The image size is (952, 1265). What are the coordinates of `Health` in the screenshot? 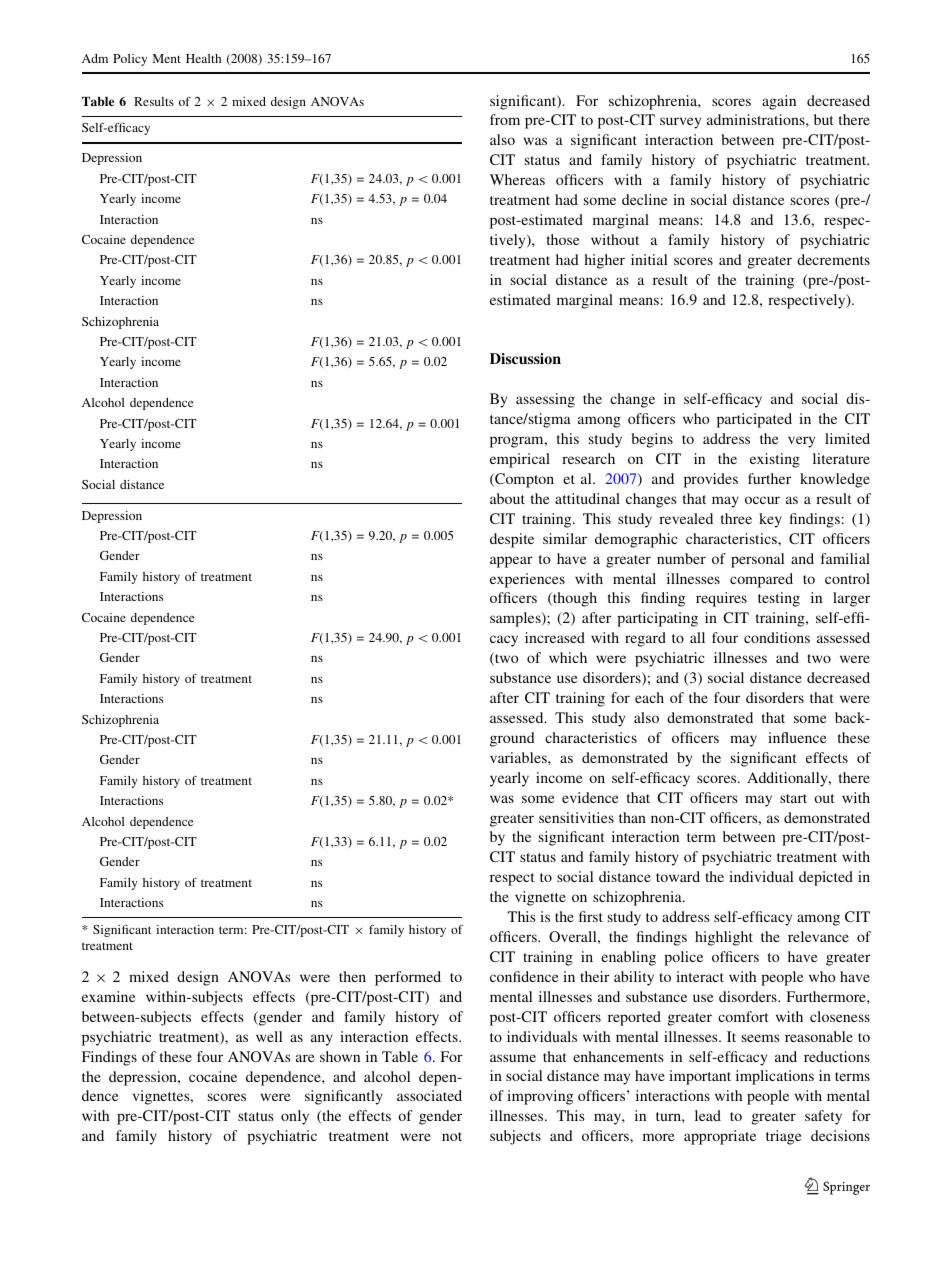 It's located at (203, 58).
